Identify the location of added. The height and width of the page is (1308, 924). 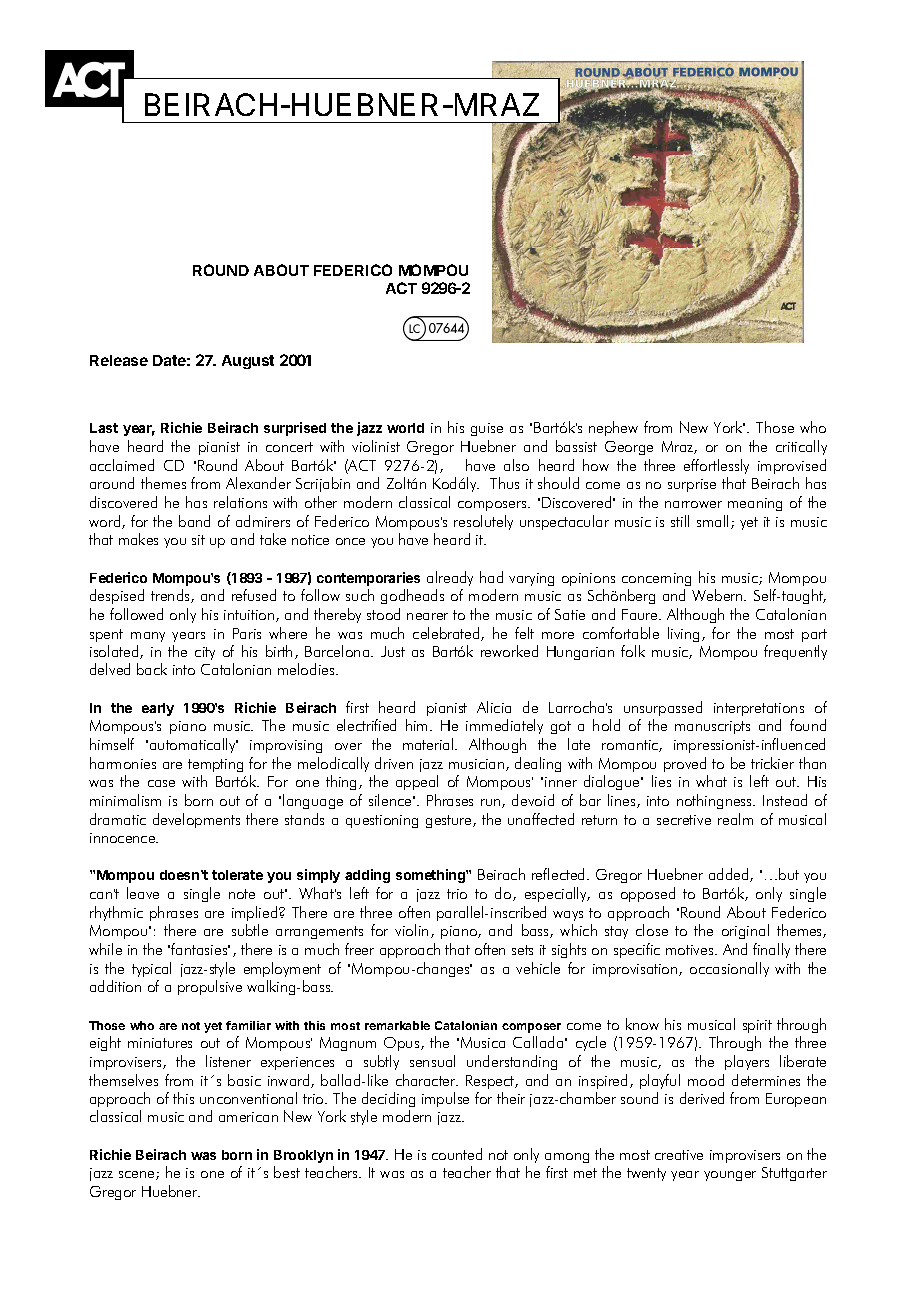
(730, 875).
